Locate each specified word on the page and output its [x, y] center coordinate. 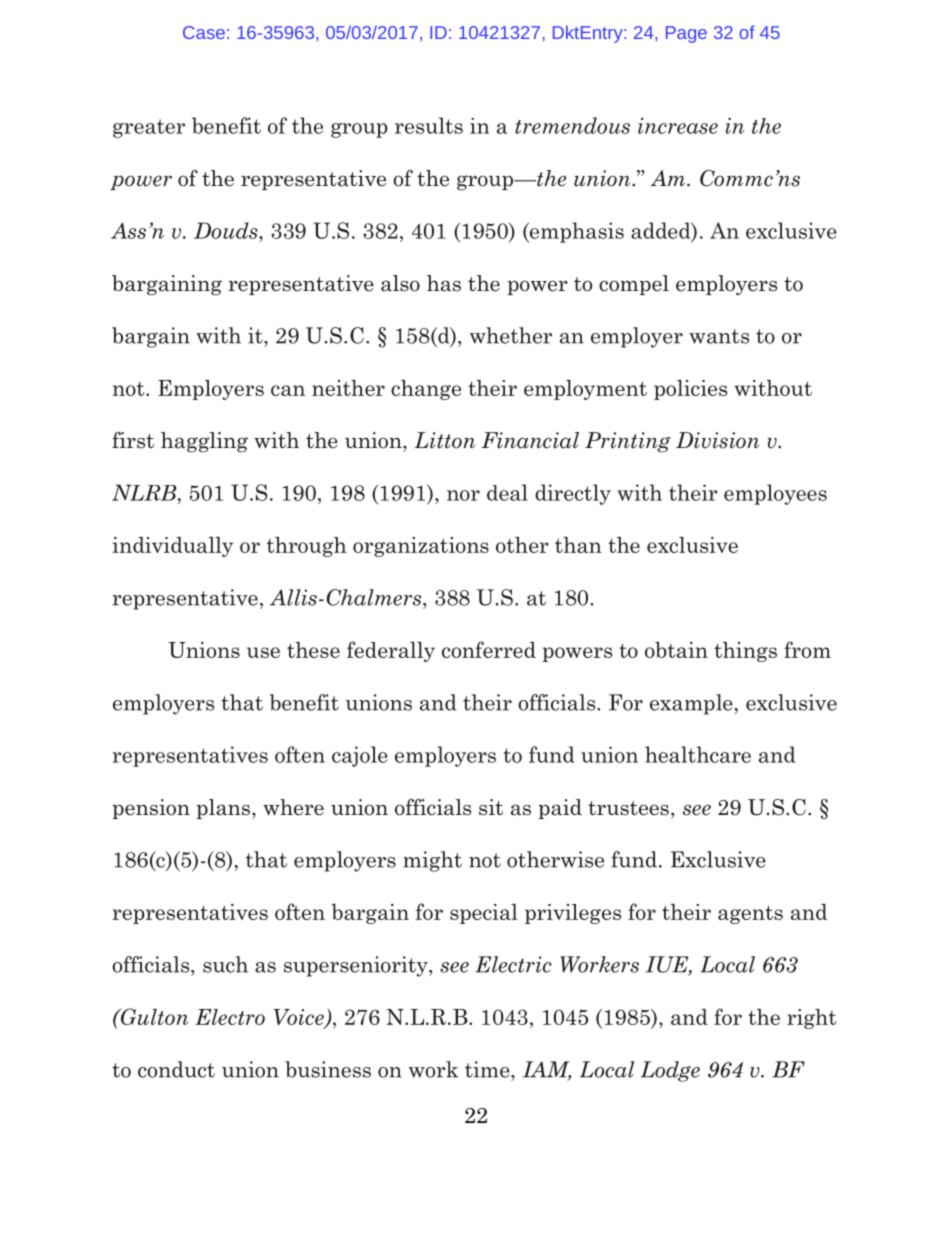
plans [223, 809]
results [429, 125]
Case [204, 32]
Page [686, 34]
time [488, 1069]
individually [172, 547]
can [288, 390]
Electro [230, 1017]
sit [491, 807]
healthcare [698, 754]
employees [775, 494]
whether [511, 335]
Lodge [670, 1071]
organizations [421, 547]
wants [719, 336]
